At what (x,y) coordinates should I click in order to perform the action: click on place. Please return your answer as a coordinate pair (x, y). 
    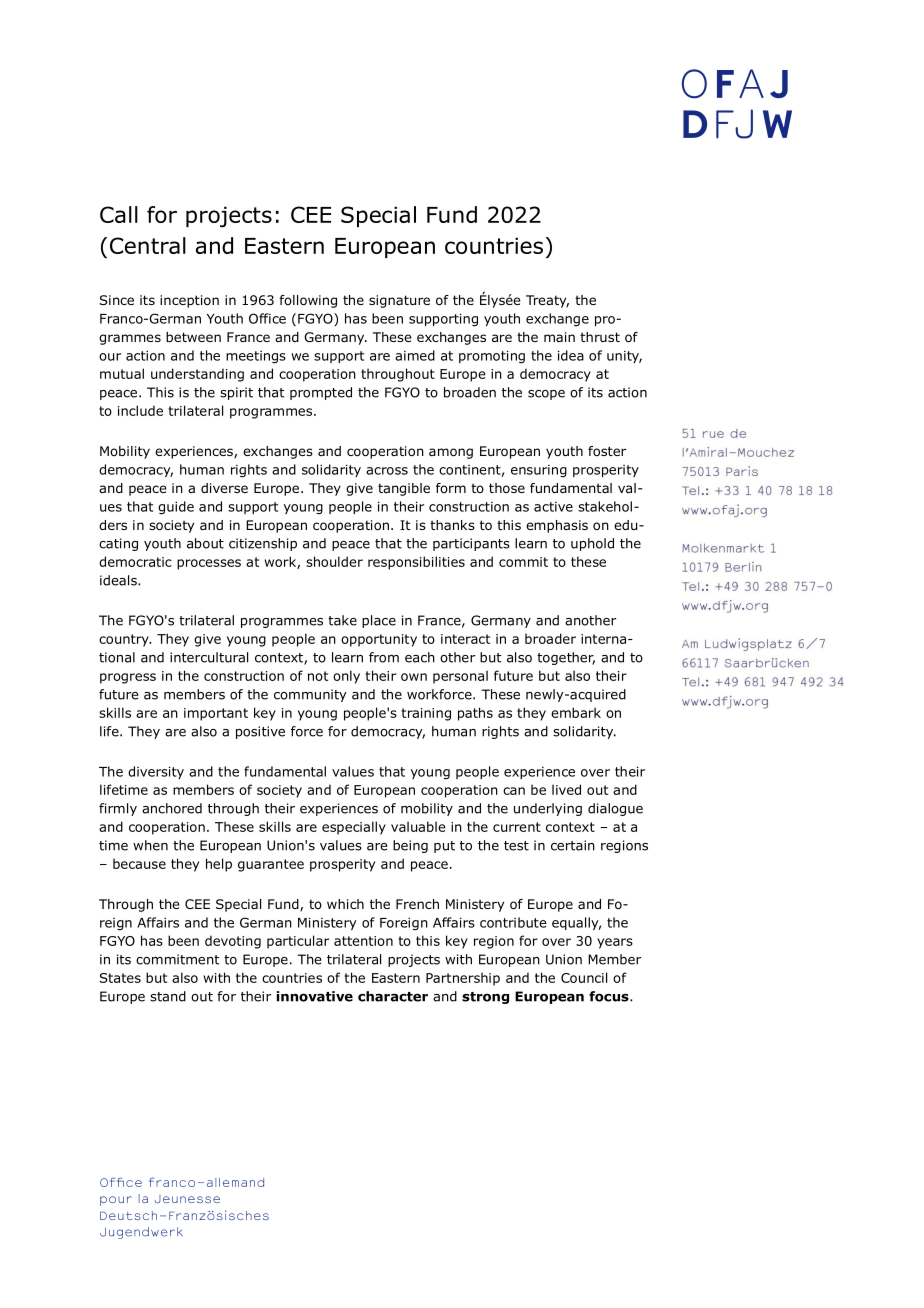
    Looking at the image, I should click on (379, 621).
